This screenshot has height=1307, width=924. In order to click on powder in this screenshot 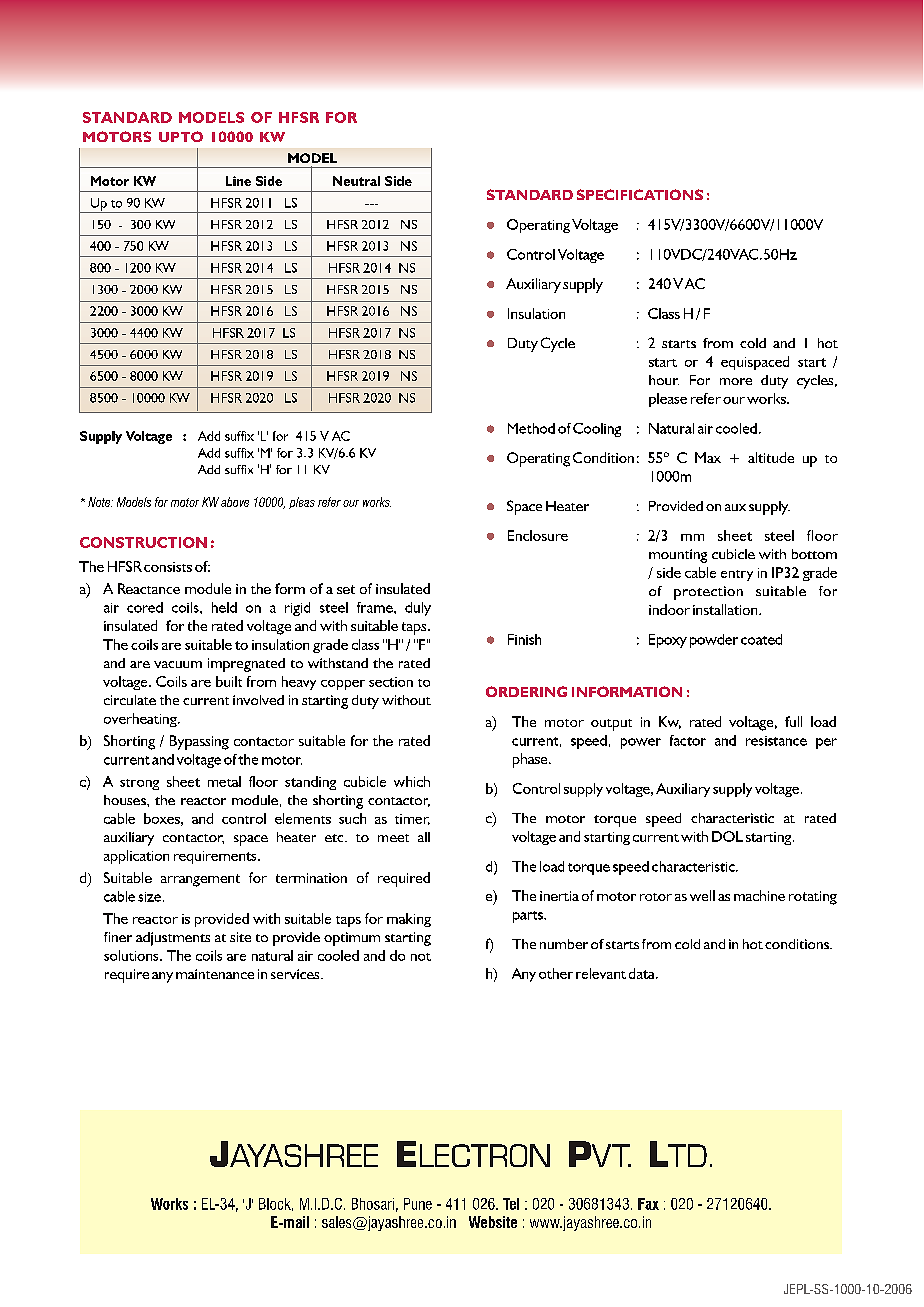, I will do `click(714, 641)`.
